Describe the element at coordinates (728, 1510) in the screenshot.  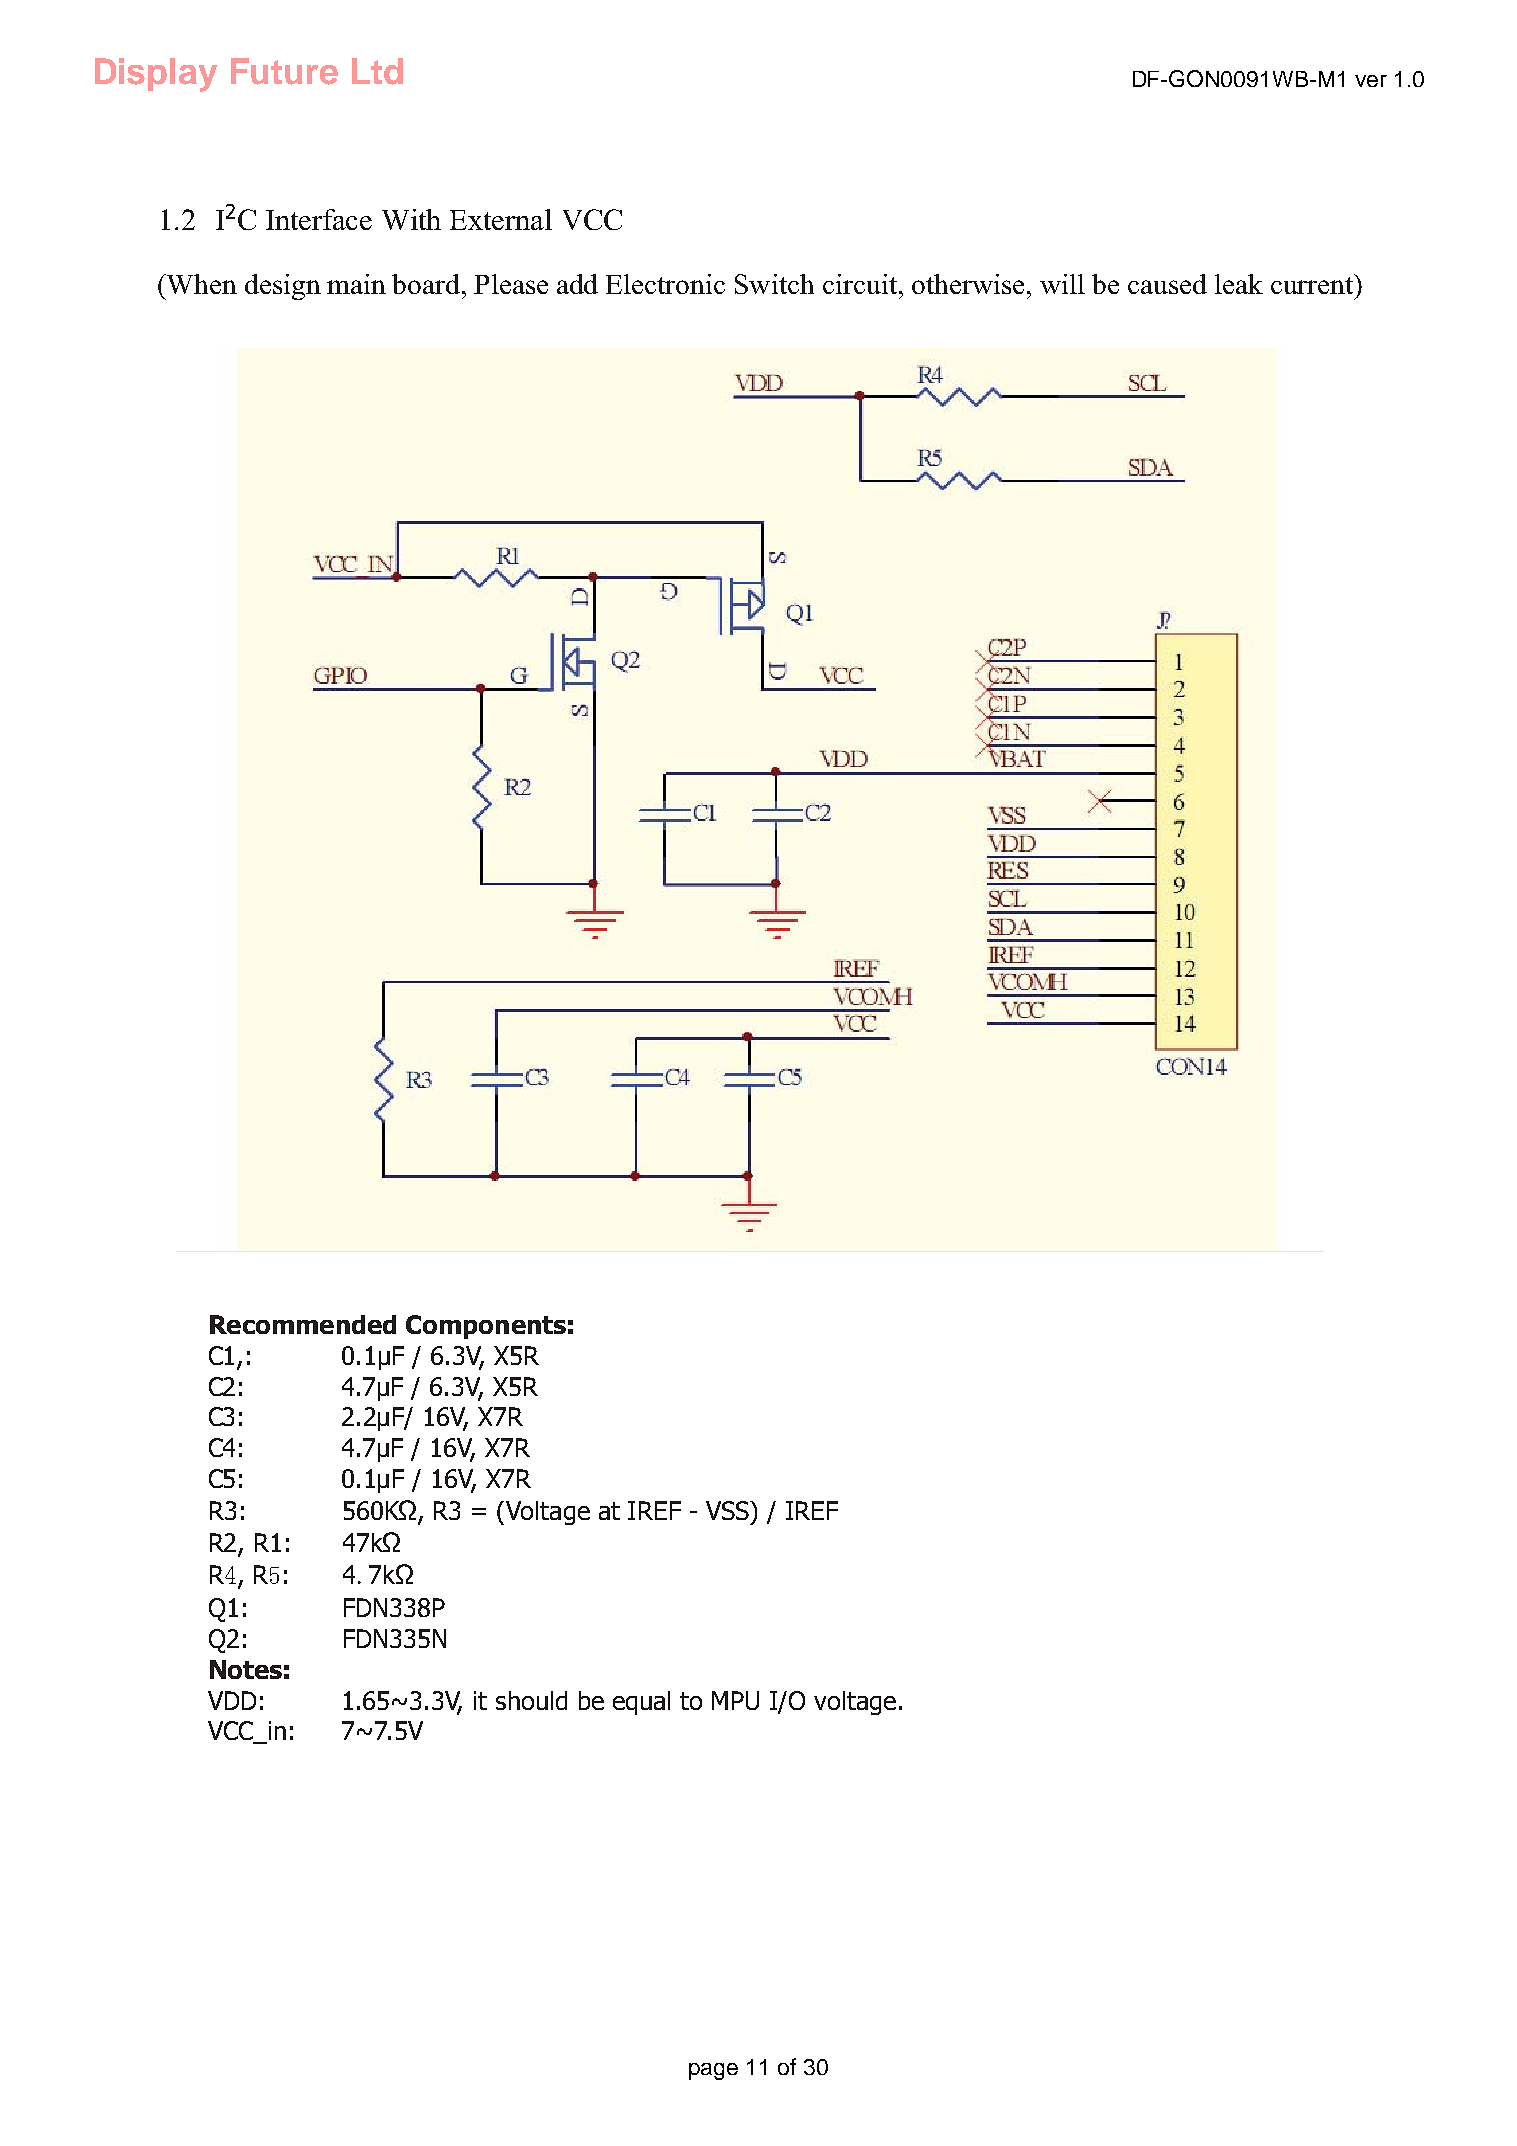
I see `VSS` at that location.
